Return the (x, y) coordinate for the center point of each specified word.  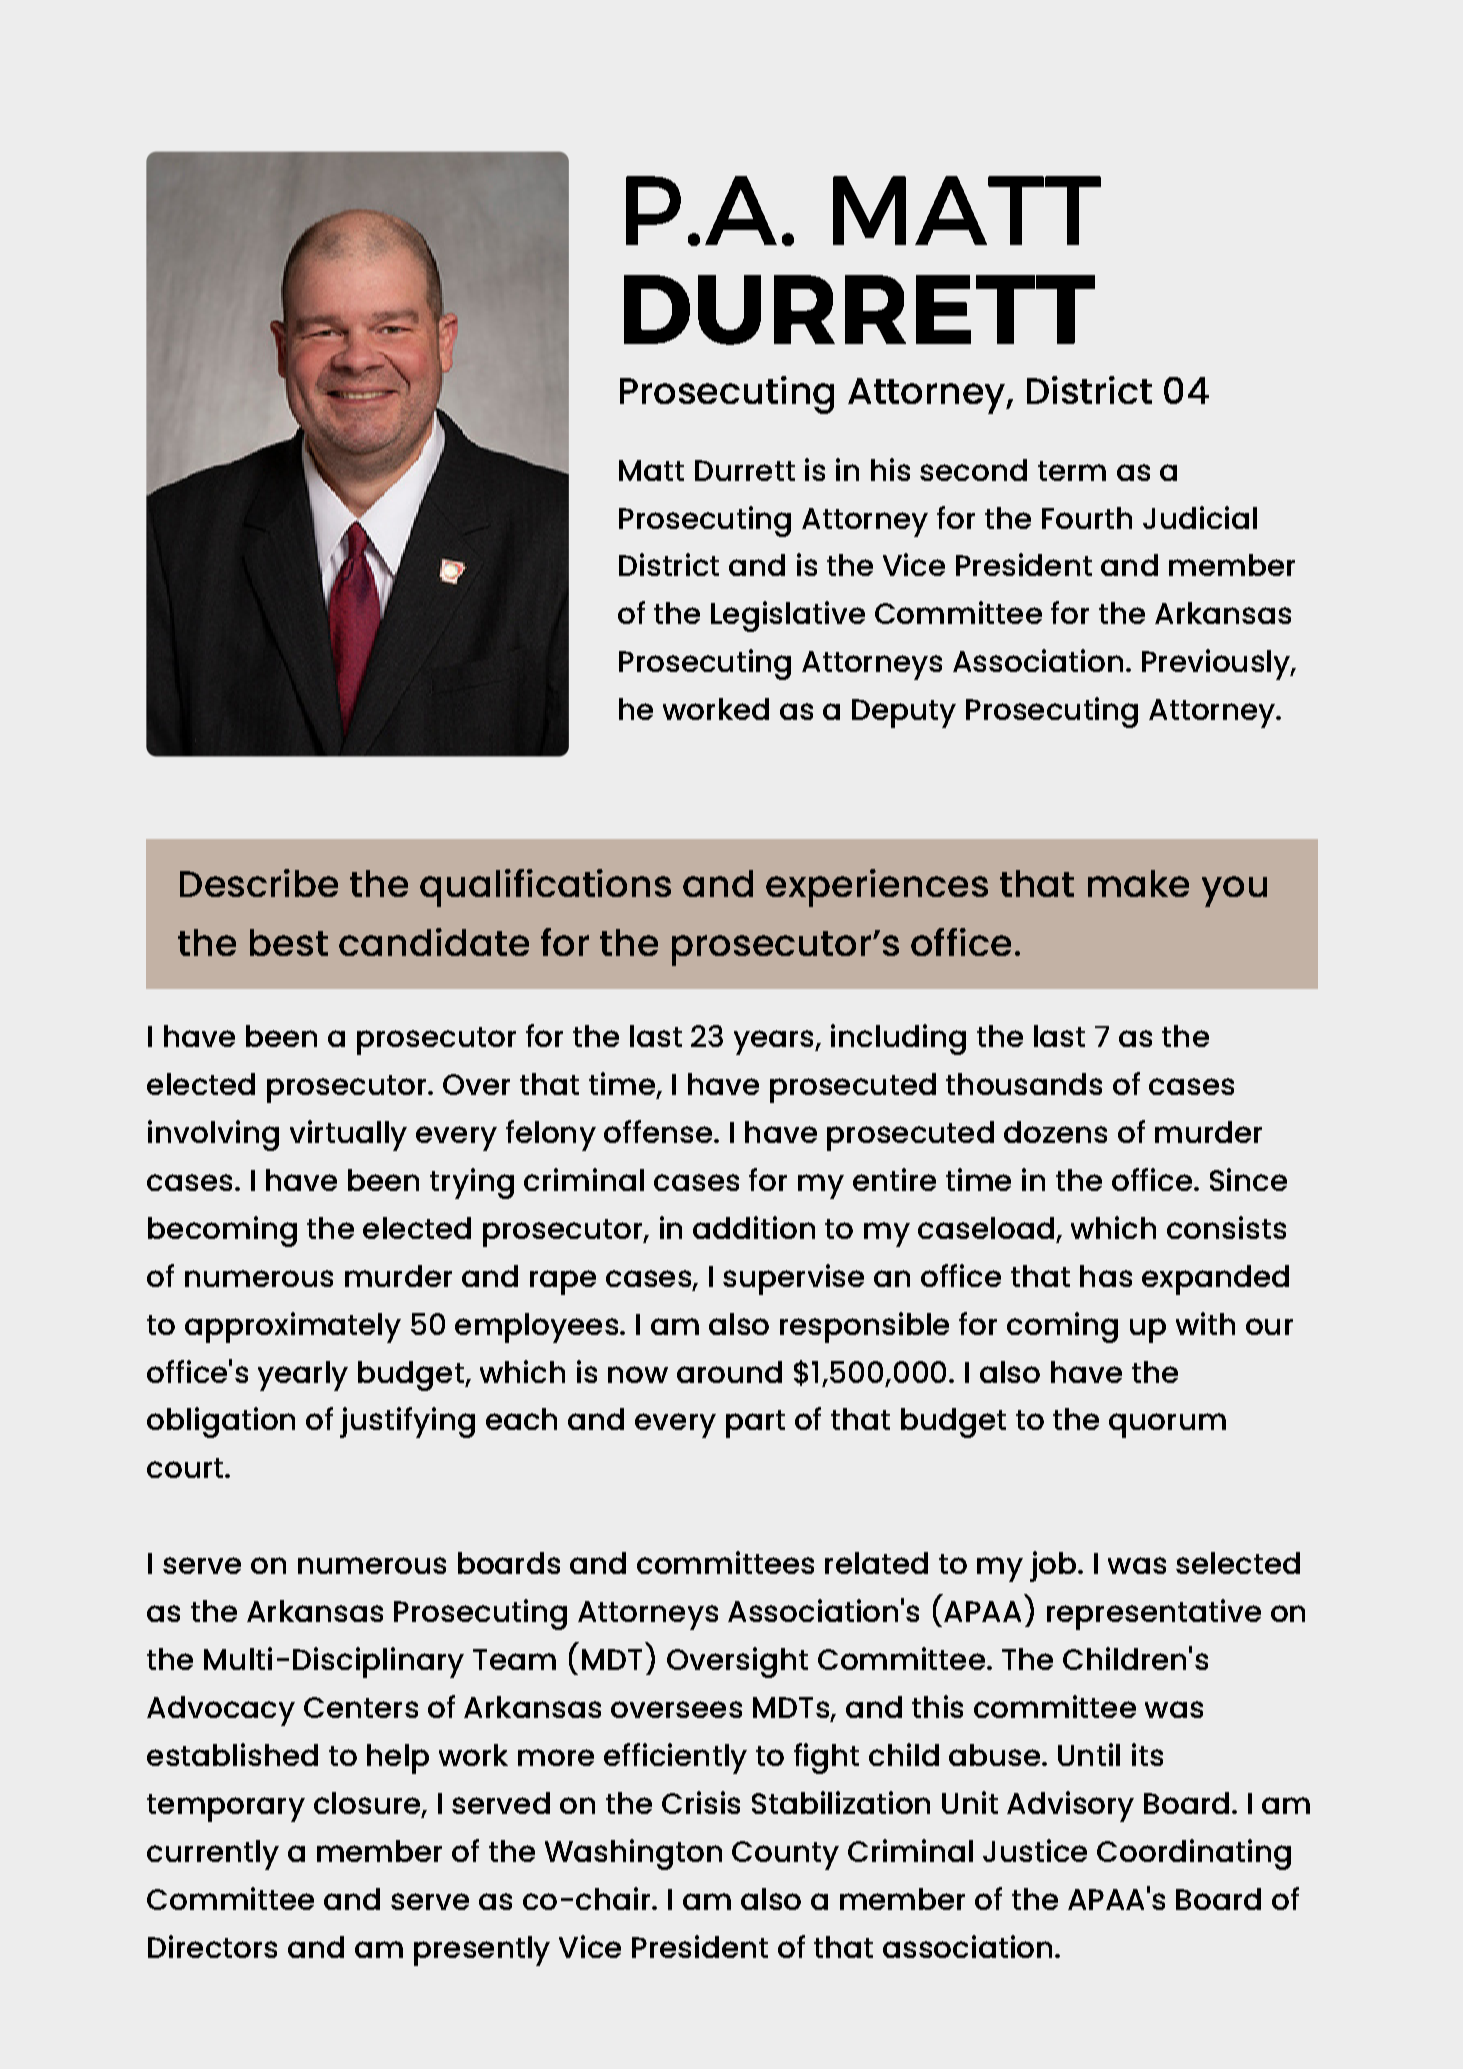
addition (754, 1227)
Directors (212, 1946)
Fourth (1087, 518)
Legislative (788, 616)
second (973, 470)
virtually (348, 1135)
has (1106, 1276)
